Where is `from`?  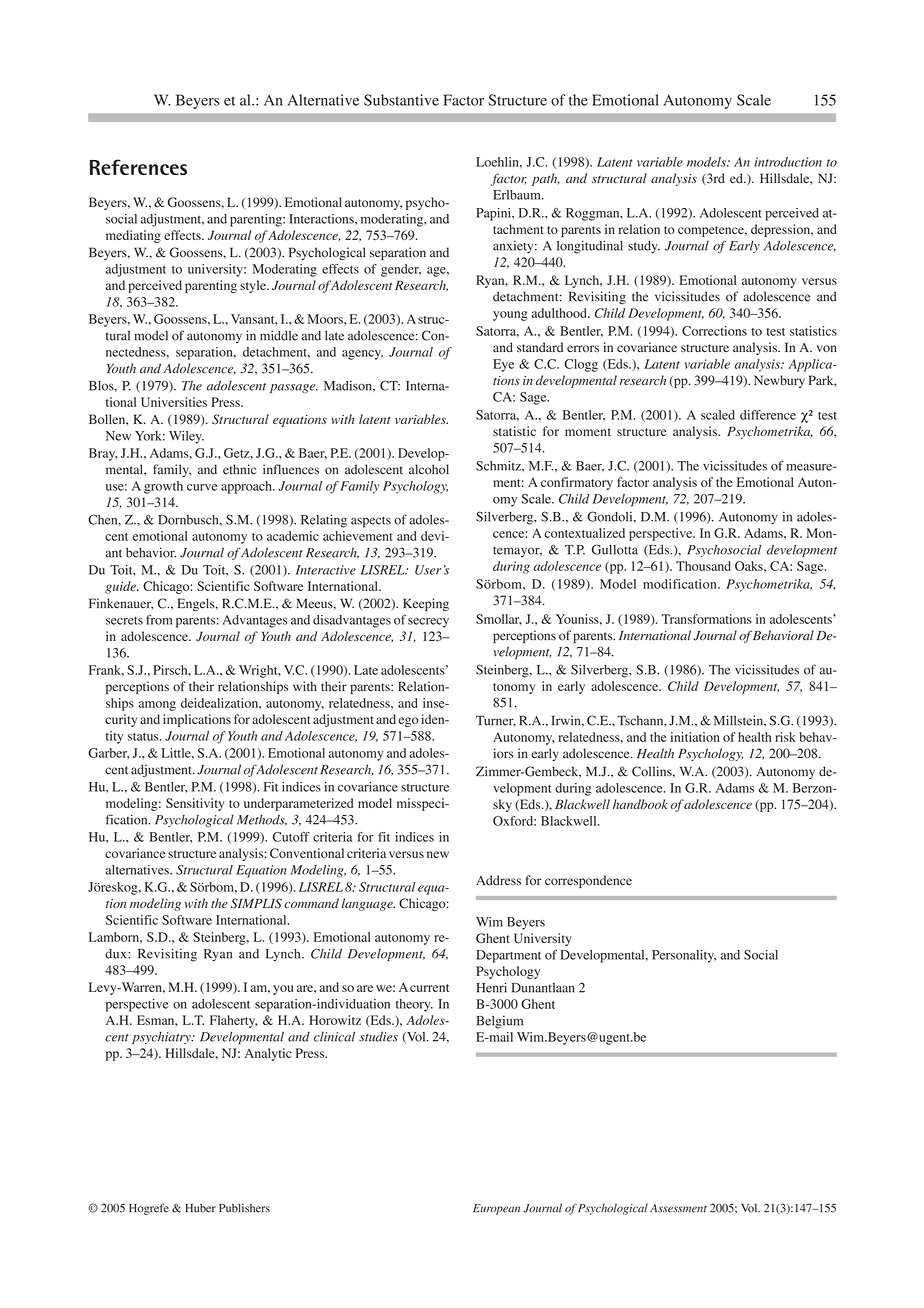
from is located at coordinates (159, 619).
